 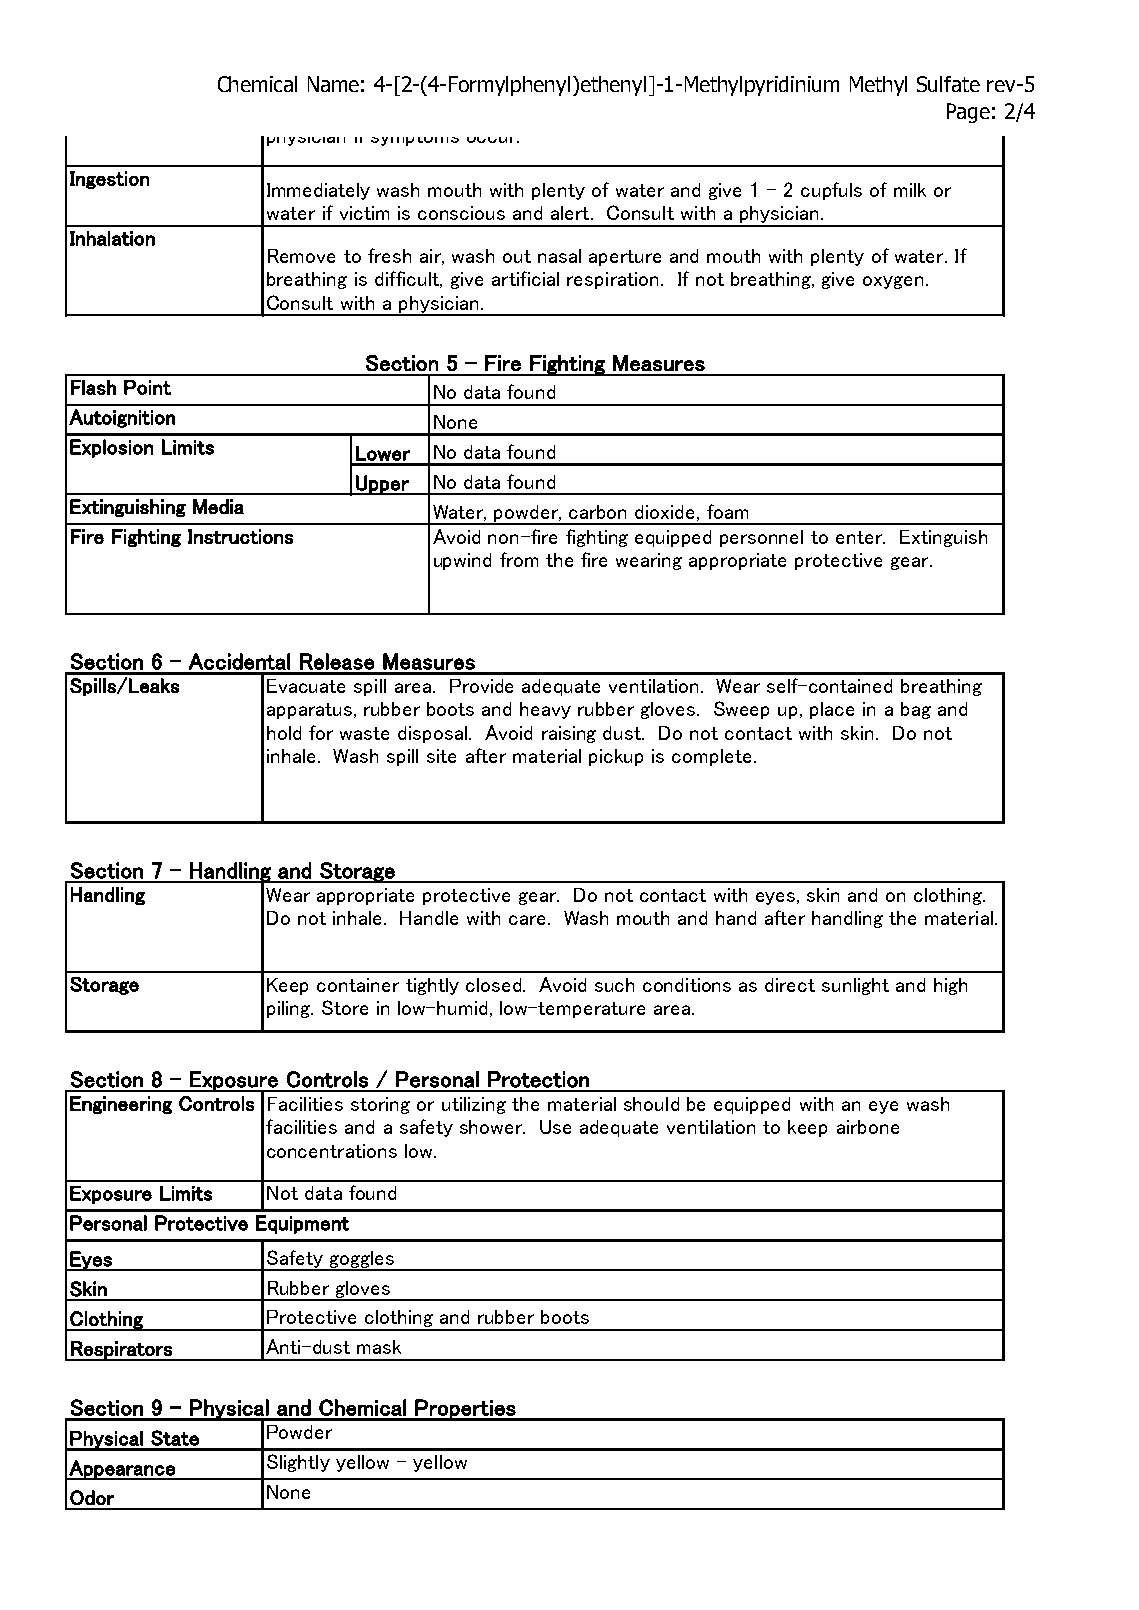 What do you see at coordinates (284, 733) in the screenshot?
I see `hold` at bounding box center [284, 733].
